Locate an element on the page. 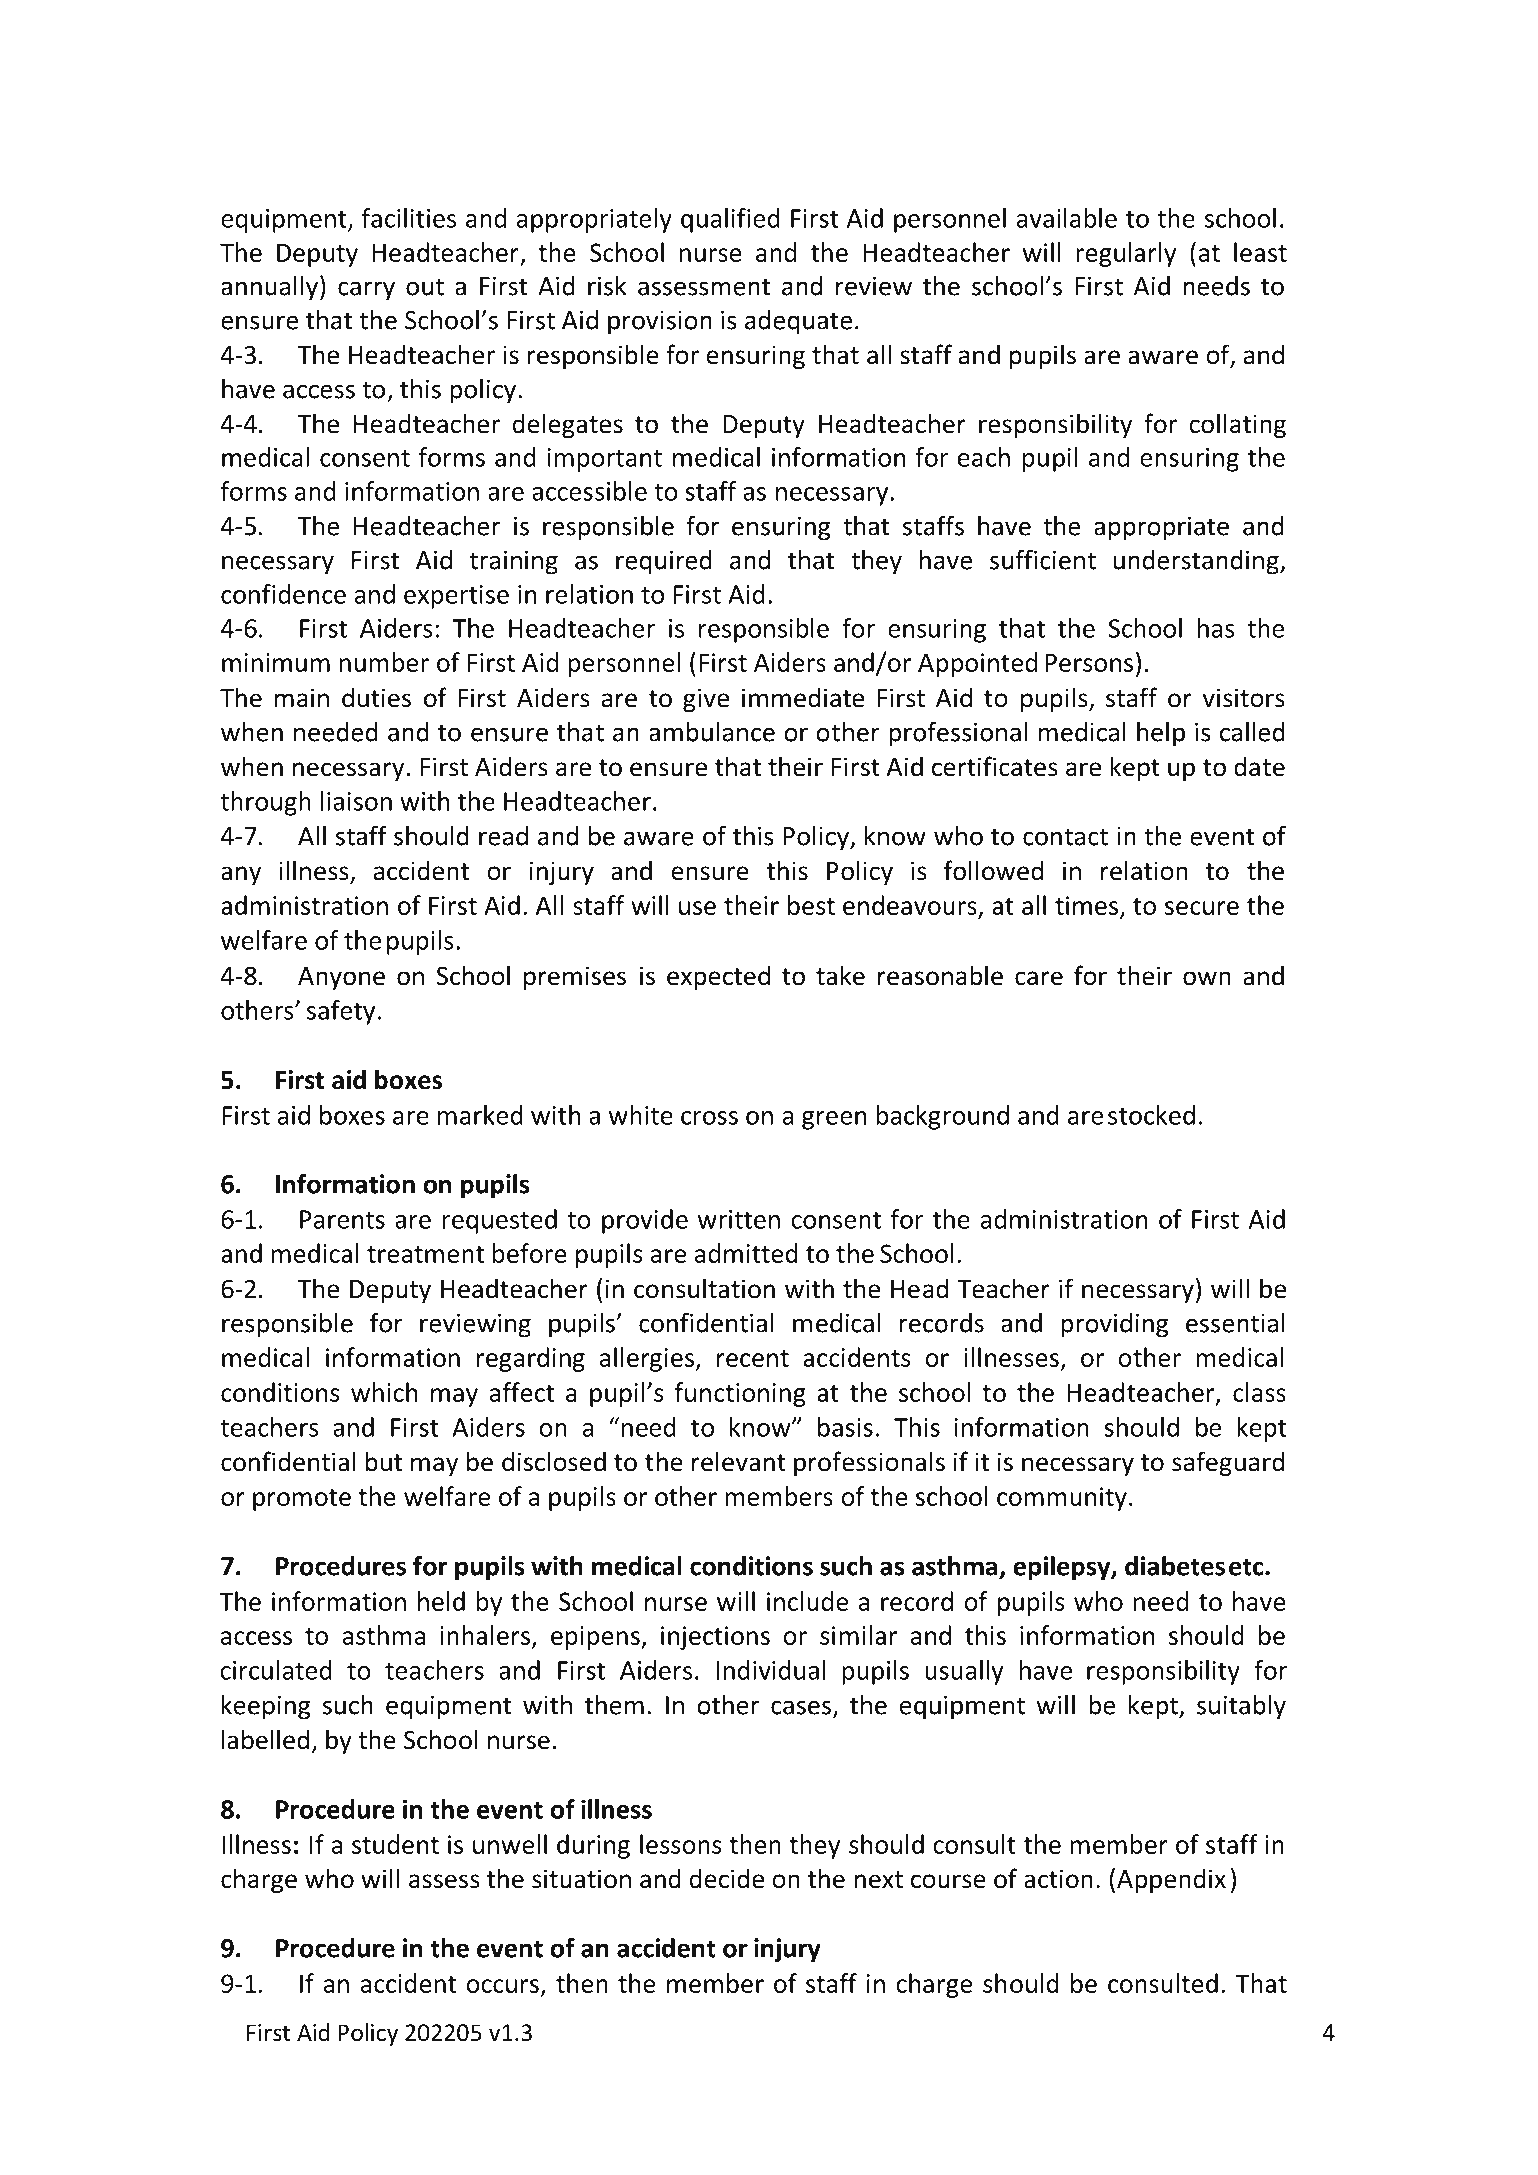 The image size is (1538, 2175). decide is located at coordinates (727, 1878).
